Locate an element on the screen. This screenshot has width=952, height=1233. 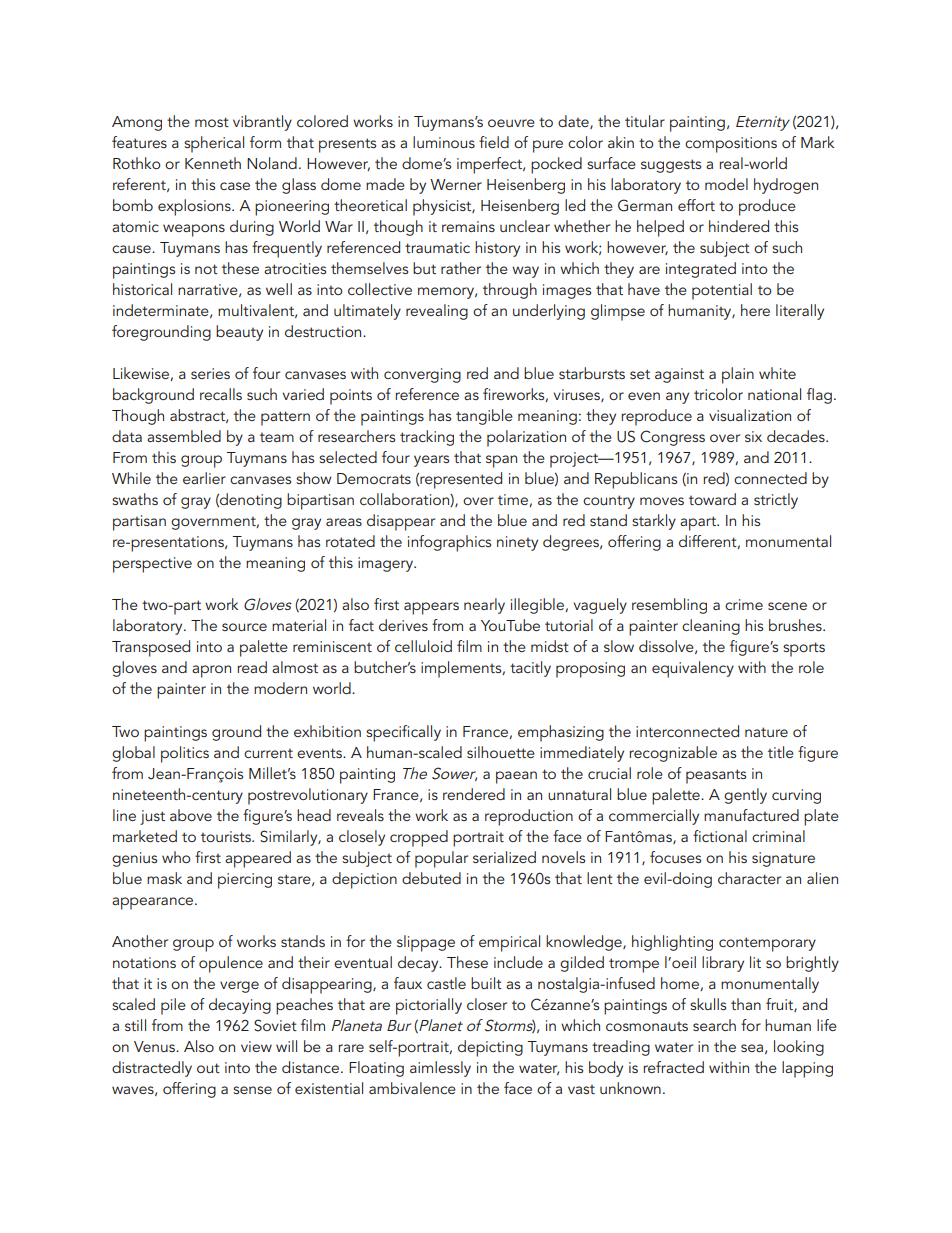
depicting is located at coordinates (490, 1048).
